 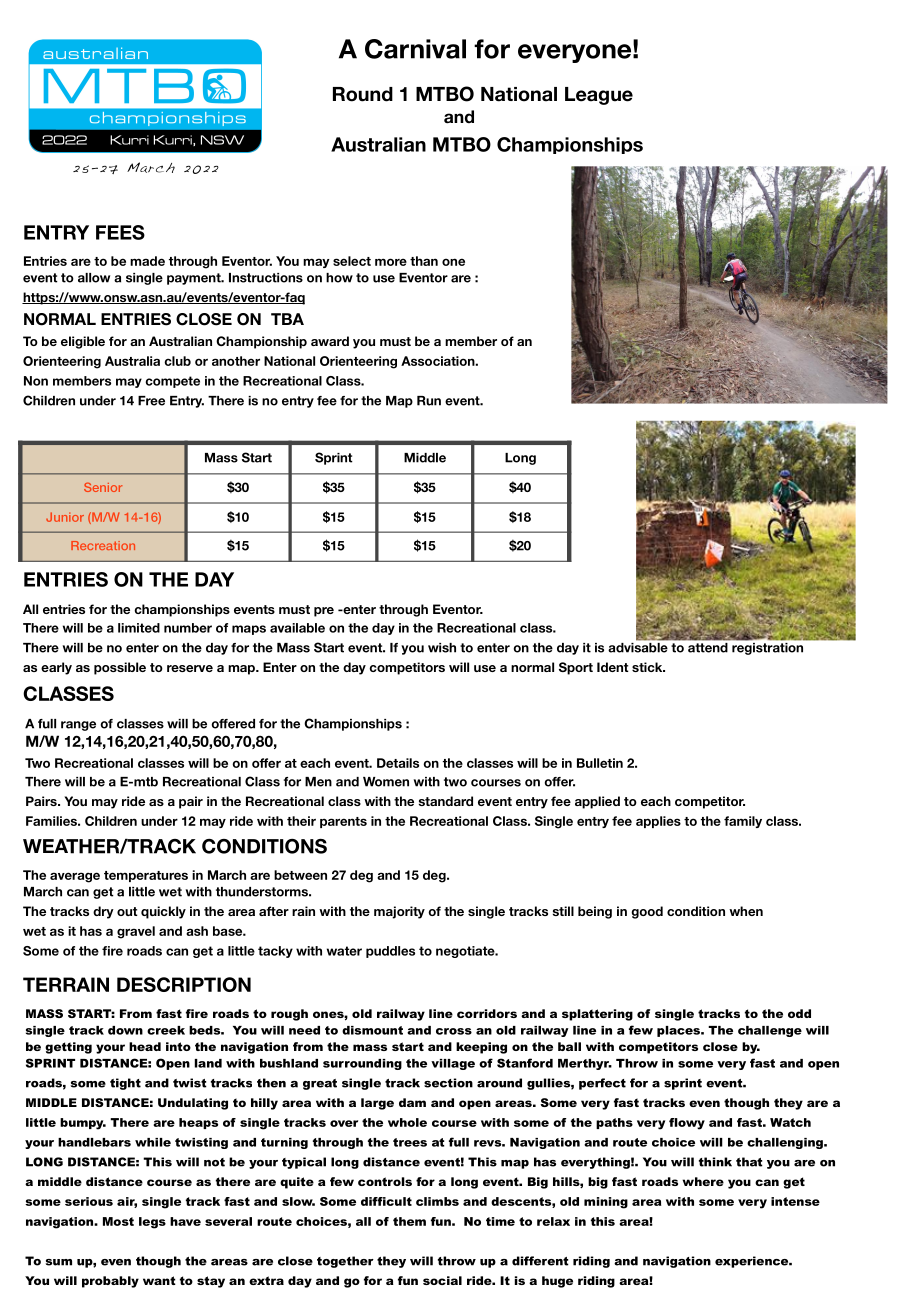 I want to click on Most, so click(x=118, y=1221).
